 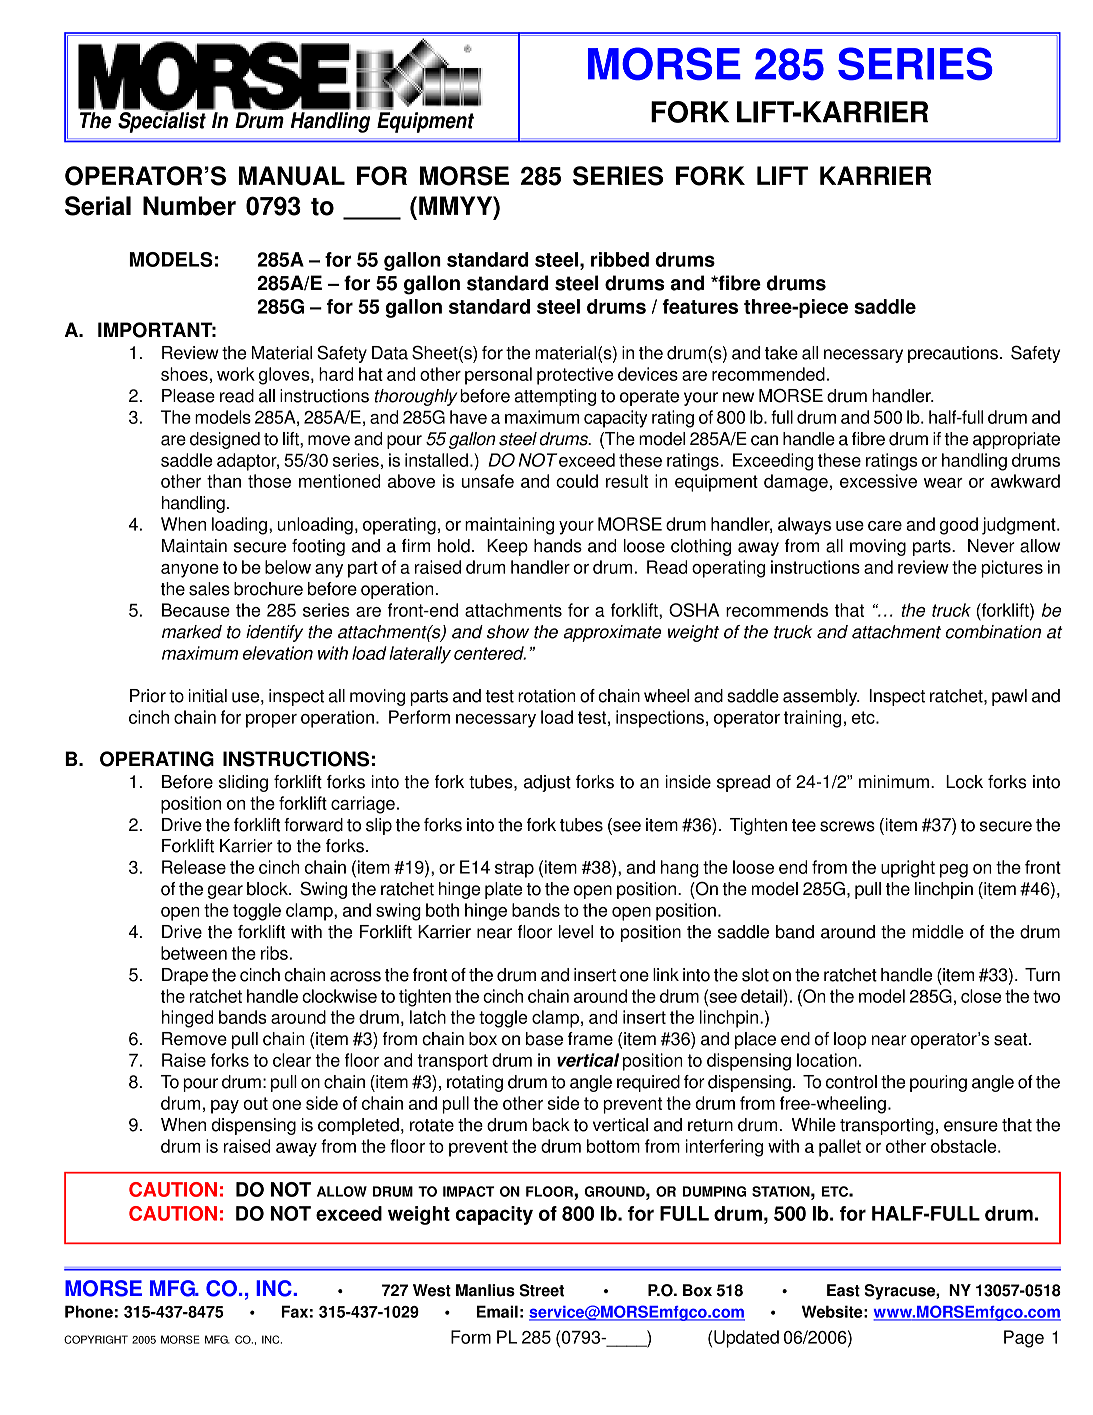 I want to click on pay, so click(x=225, y=1107).
